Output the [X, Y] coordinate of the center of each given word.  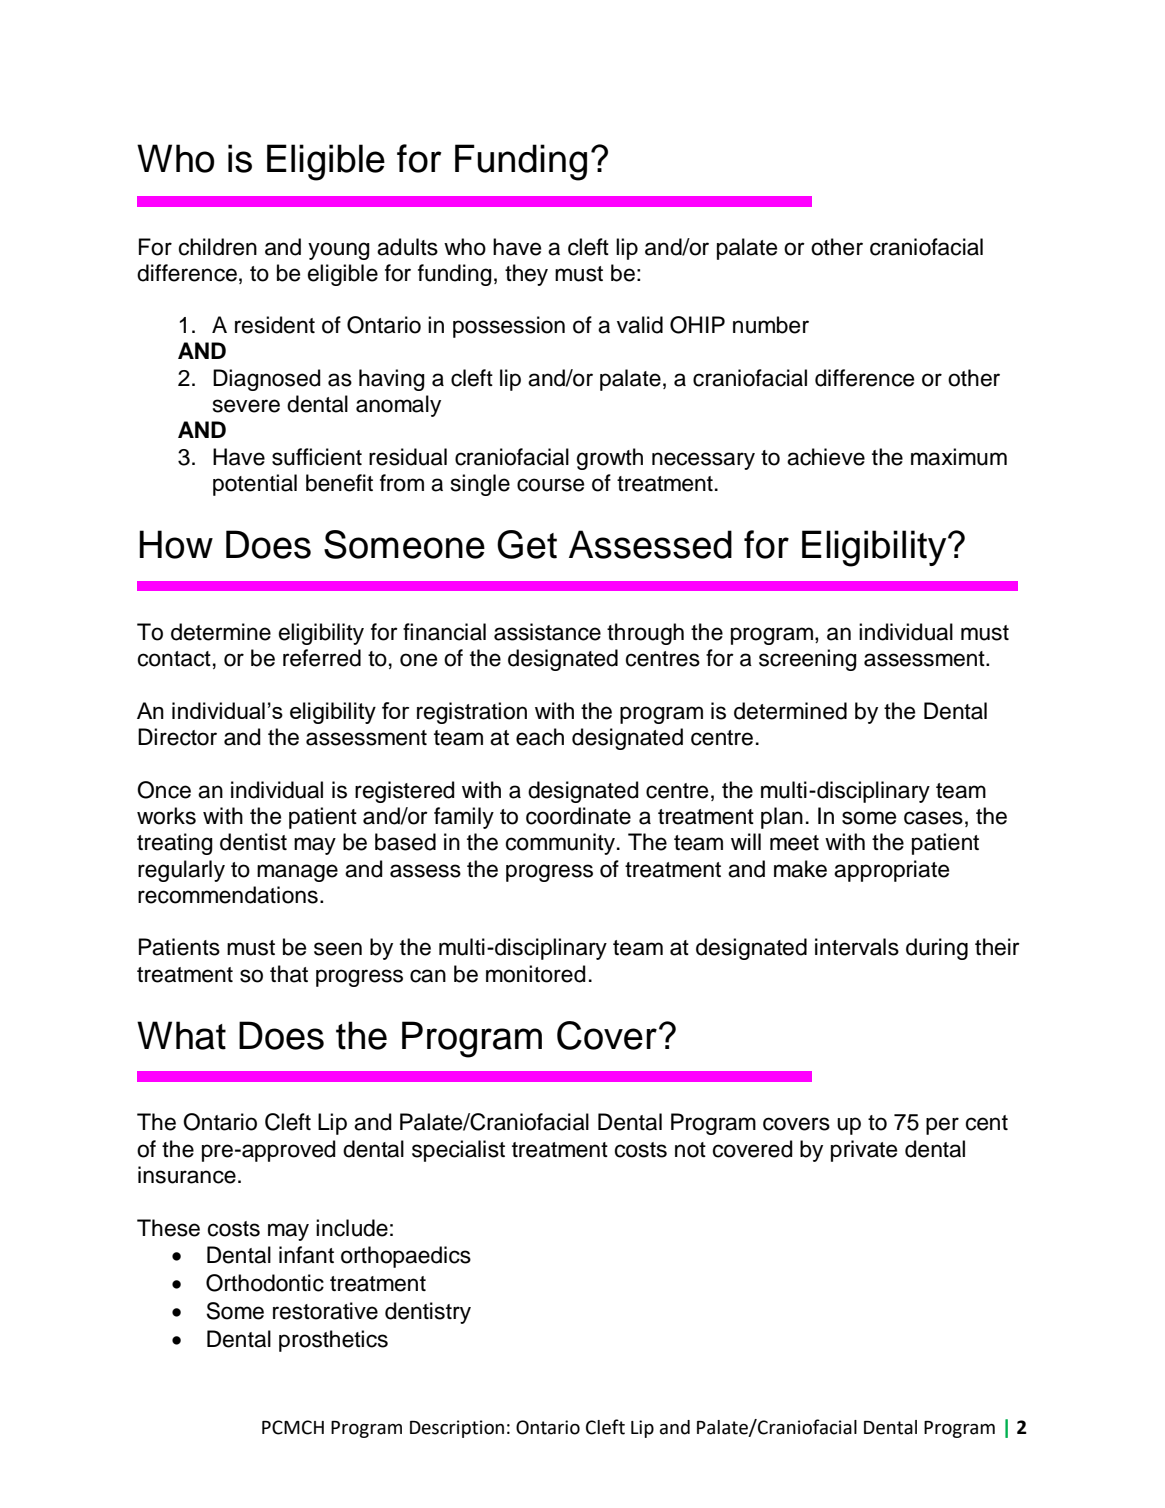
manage [297, 873]
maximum [959, 457]
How [176, 544]
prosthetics [333, 1341]
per [942, 1126]
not [690, 1150]
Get [527, 544]
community [560, 844]
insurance [187, 1175]
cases [933, 818]
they [526, 275]
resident [275, 325]
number [771, 325]
